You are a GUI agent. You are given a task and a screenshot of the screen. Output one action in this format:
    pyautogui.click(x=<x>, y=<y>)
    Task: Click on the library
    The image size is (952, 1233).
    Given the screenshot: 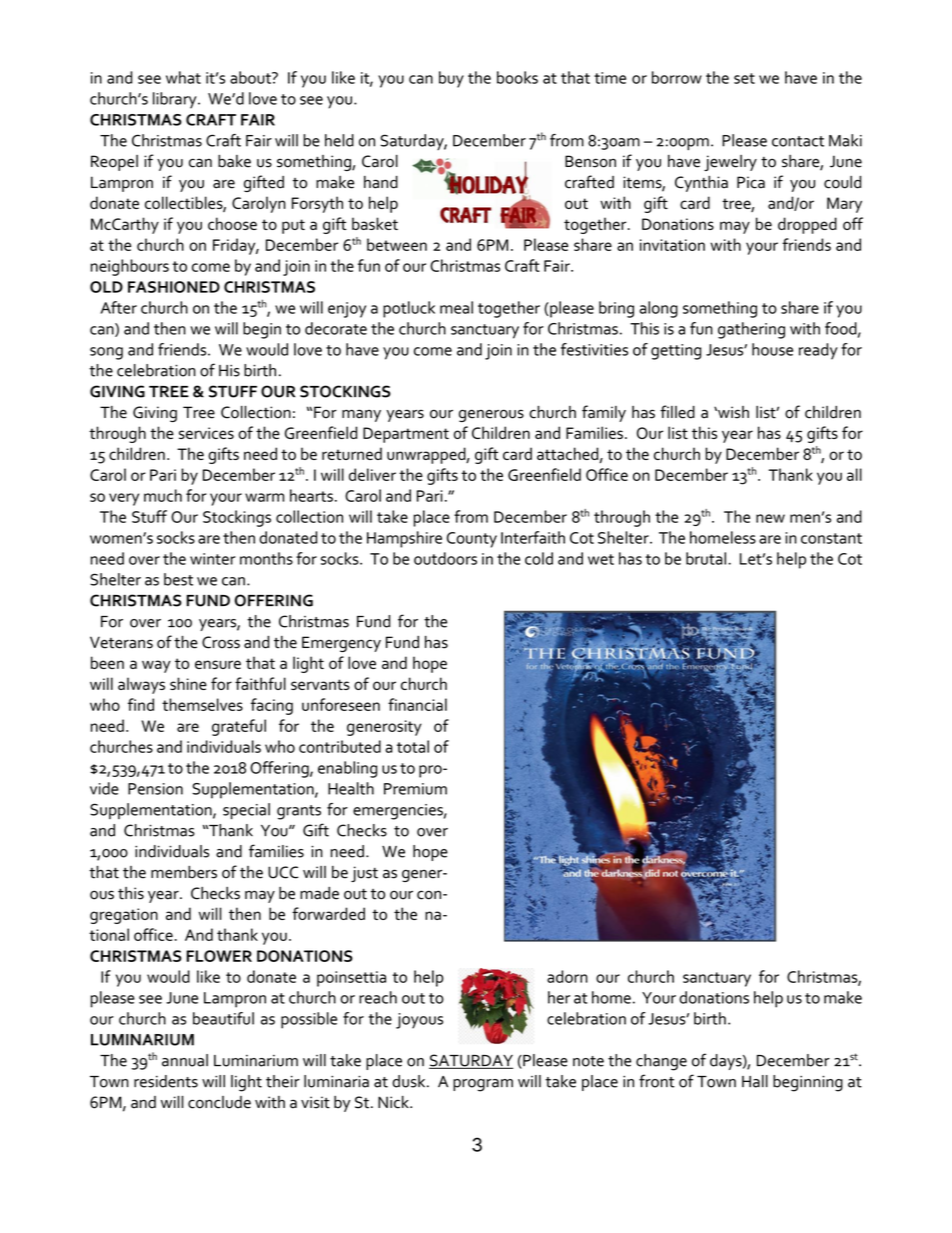 What is the action you would take?
    pyautogui.click(x=176, y=100)
